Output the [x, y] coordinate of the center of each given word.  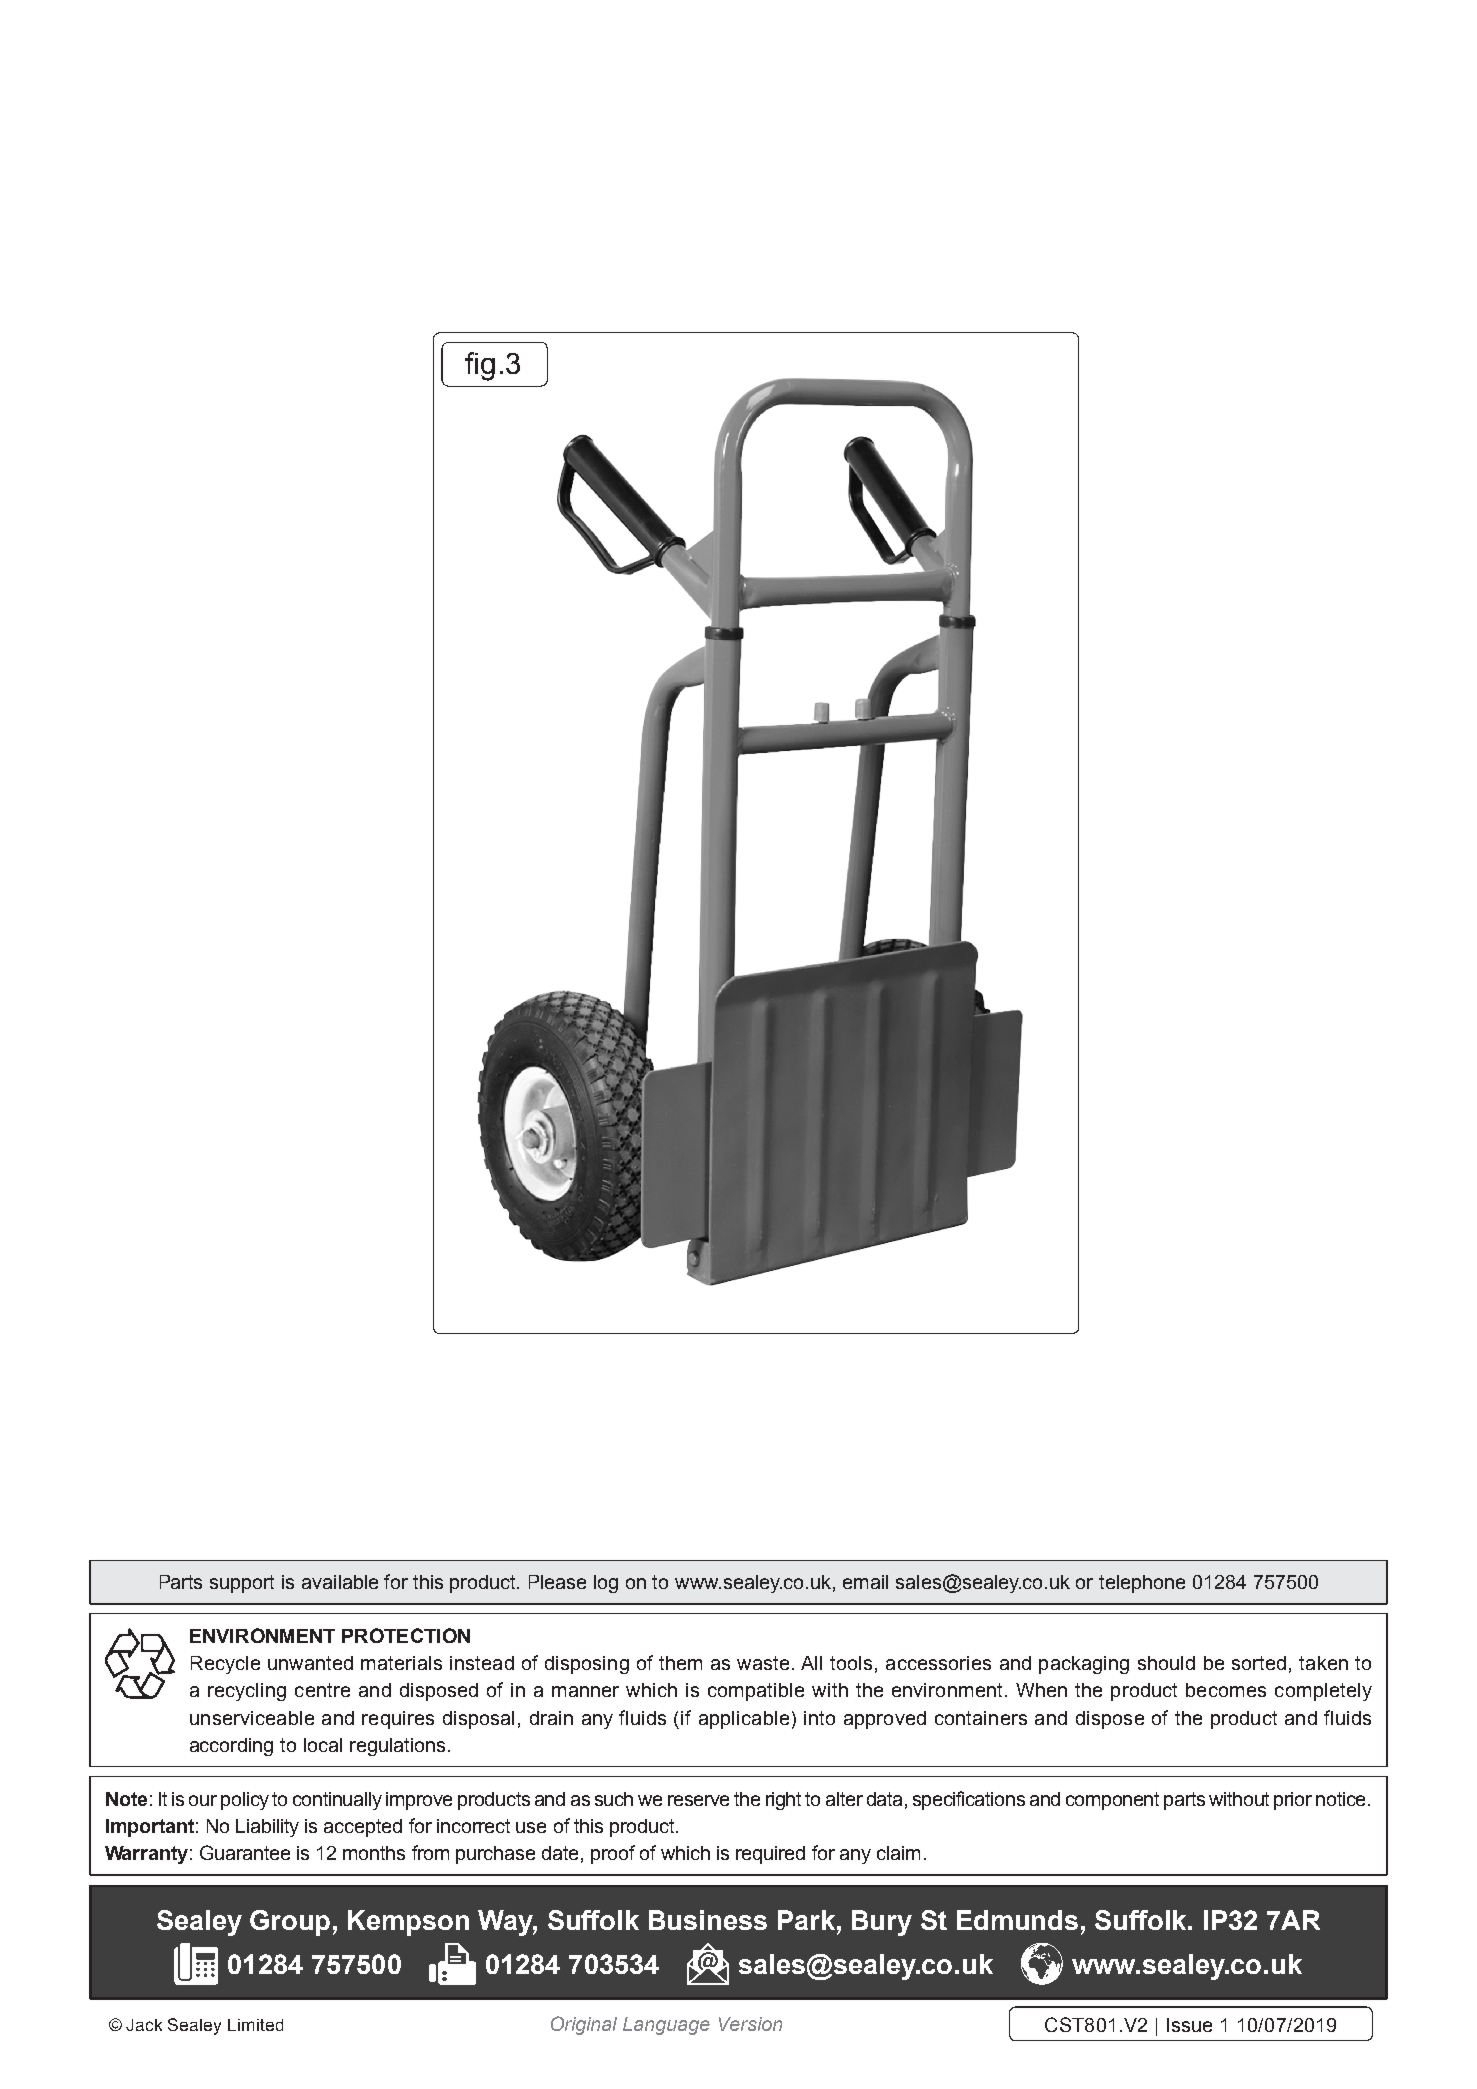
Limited [255, 2025]
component [1112, 1801]
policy [245, 1801]
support [242, 1584]
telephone [1142, 1584]
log [606, 1584]
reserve [698, 1800]
